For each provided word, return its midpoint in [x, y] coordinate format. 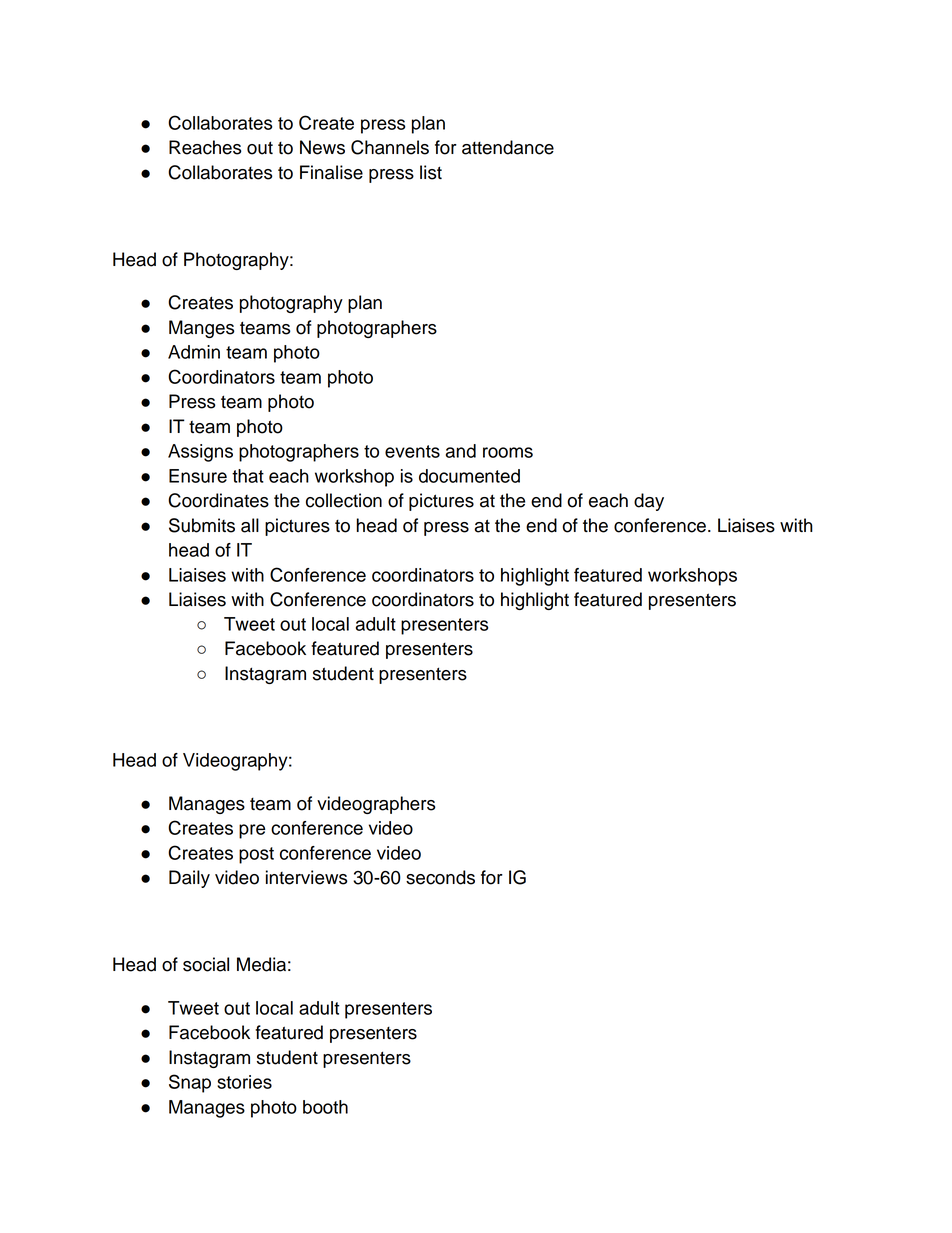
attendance [508, 147]
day [649, 502]
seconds [440, 877]
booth [325, 1107]
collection [344, 500]
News [322, 147]
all [250, 525]
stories [244, 1082]
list [431, 172]
